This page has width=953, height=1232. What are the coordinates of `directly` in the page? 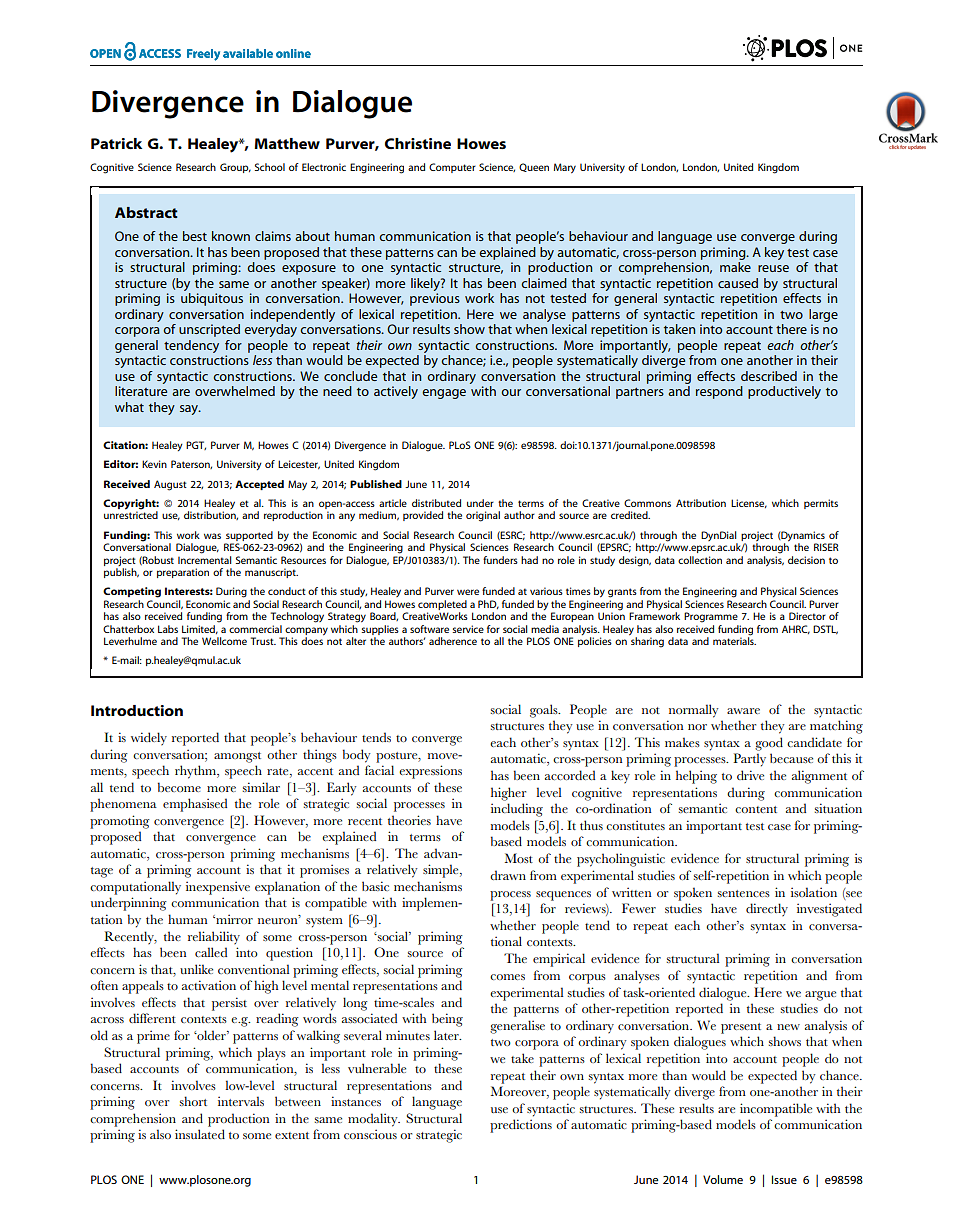 It's located at (767, 910).
